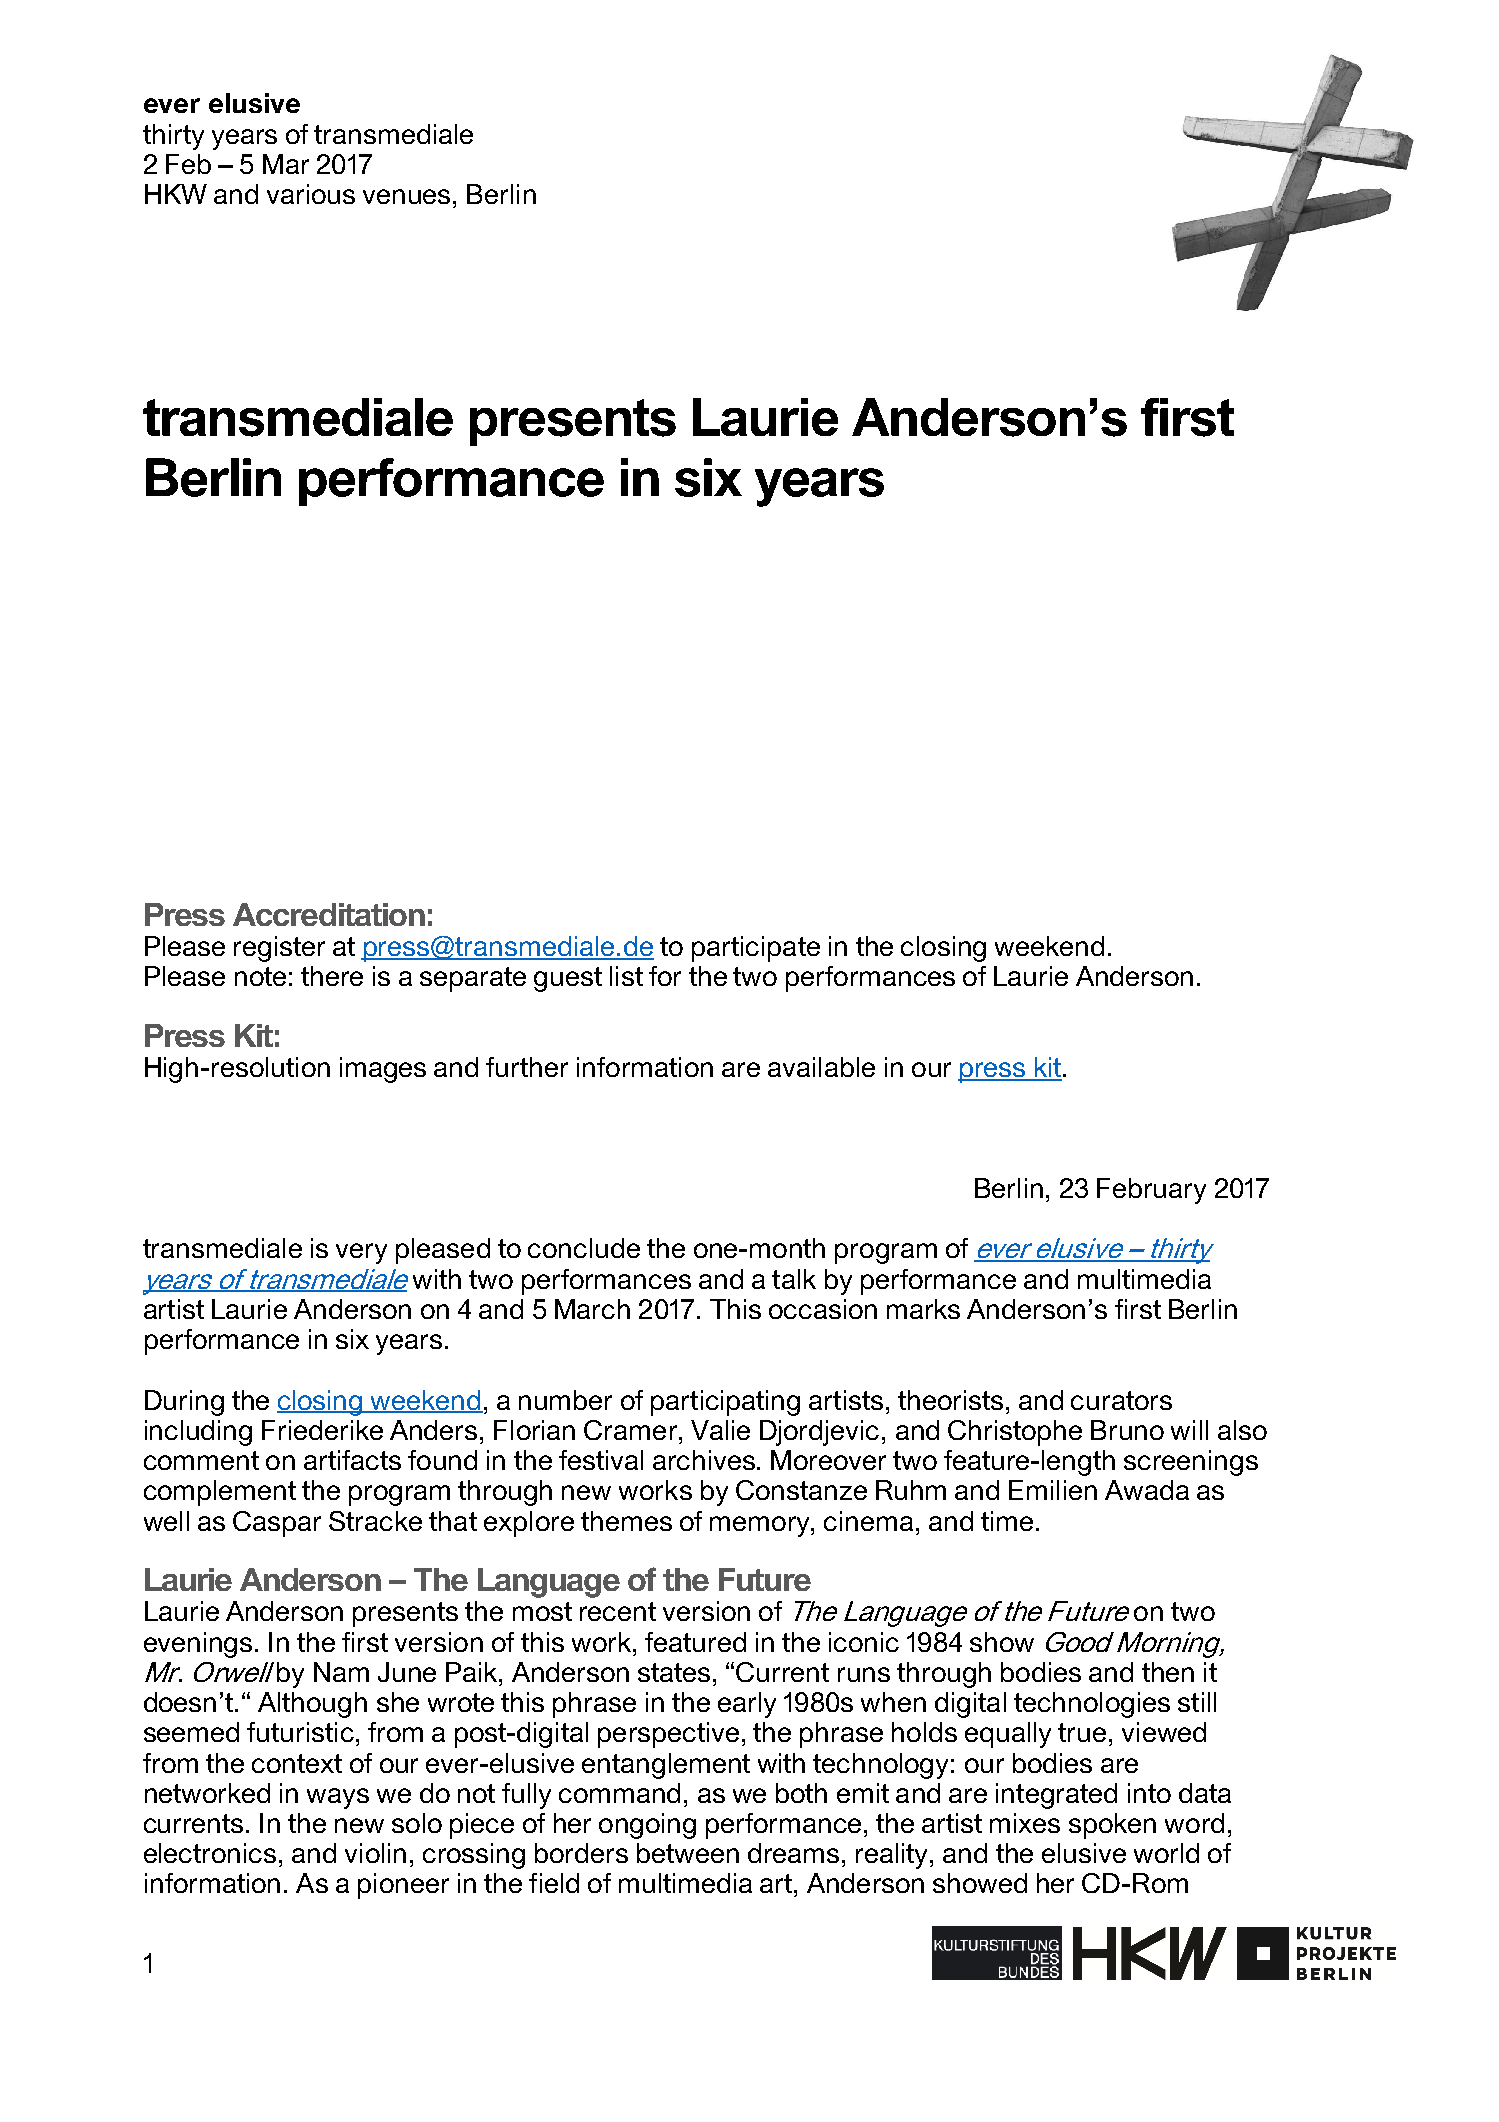  I want to click on available, so click(821, 1067).
